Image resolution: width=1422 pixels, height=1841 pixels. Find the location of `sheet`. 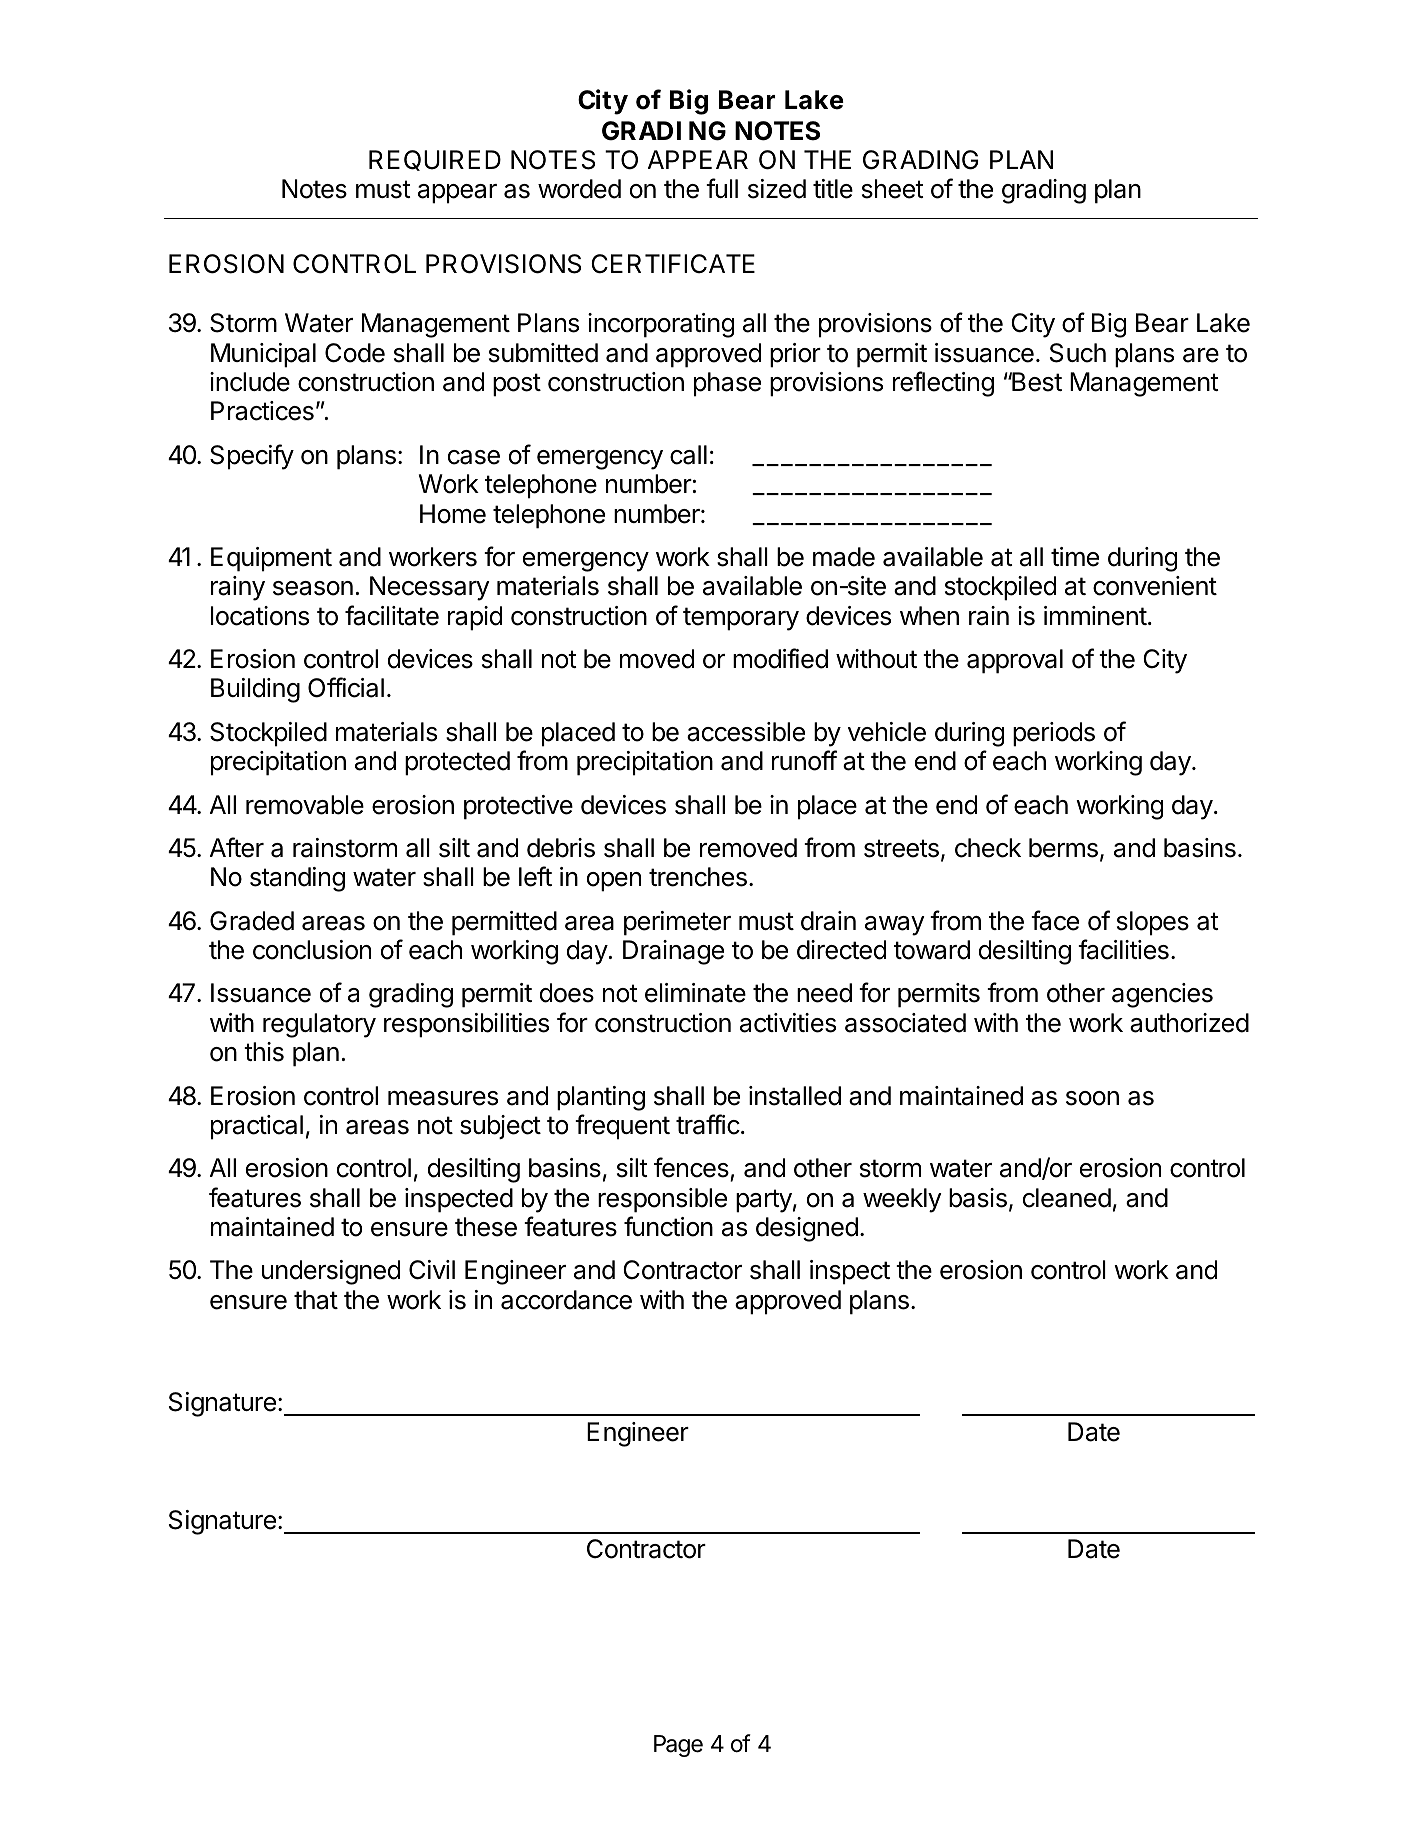

sheet is located at coordinates (893, 189).
